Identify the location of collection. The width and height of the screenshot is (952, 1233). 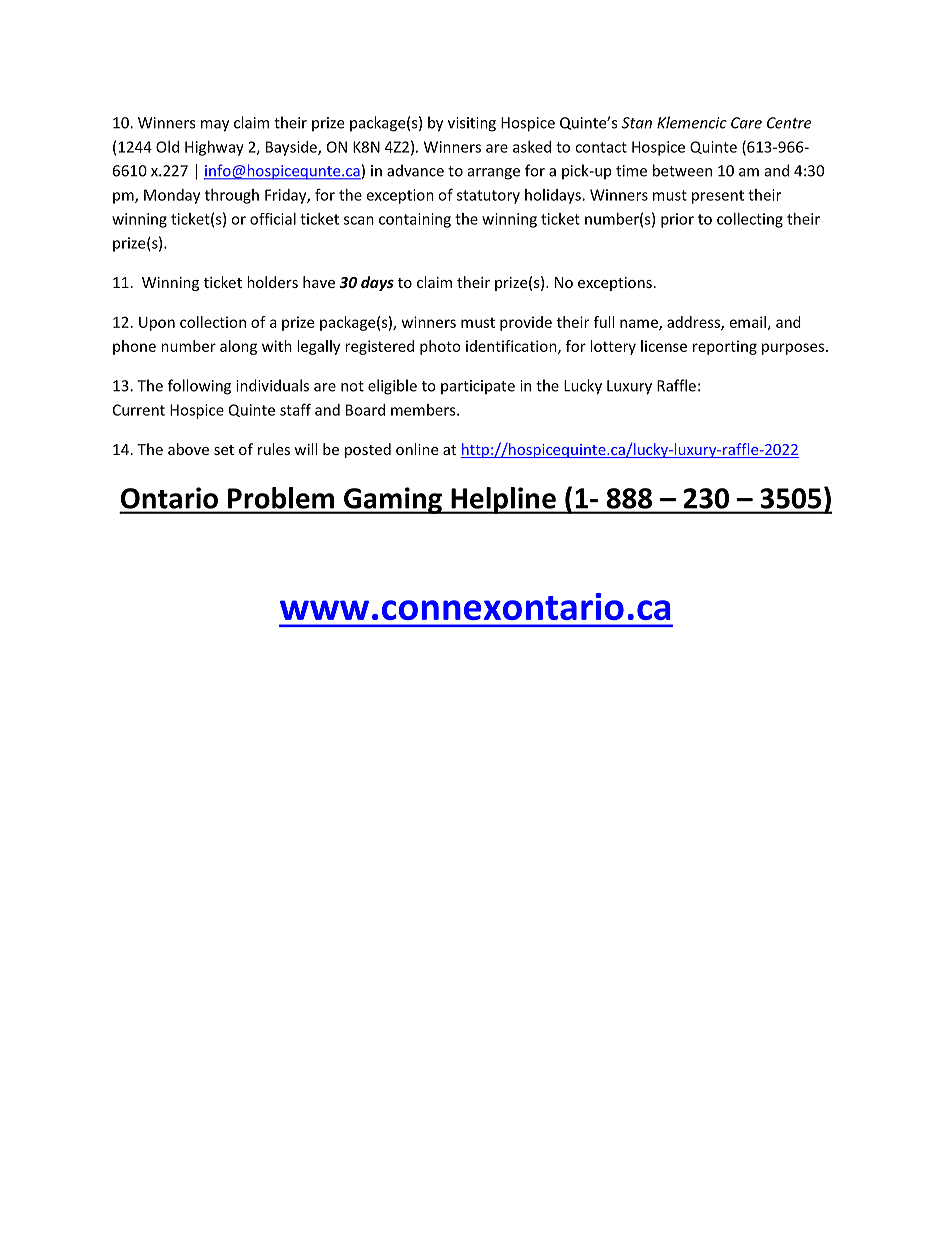
(213, 322).
